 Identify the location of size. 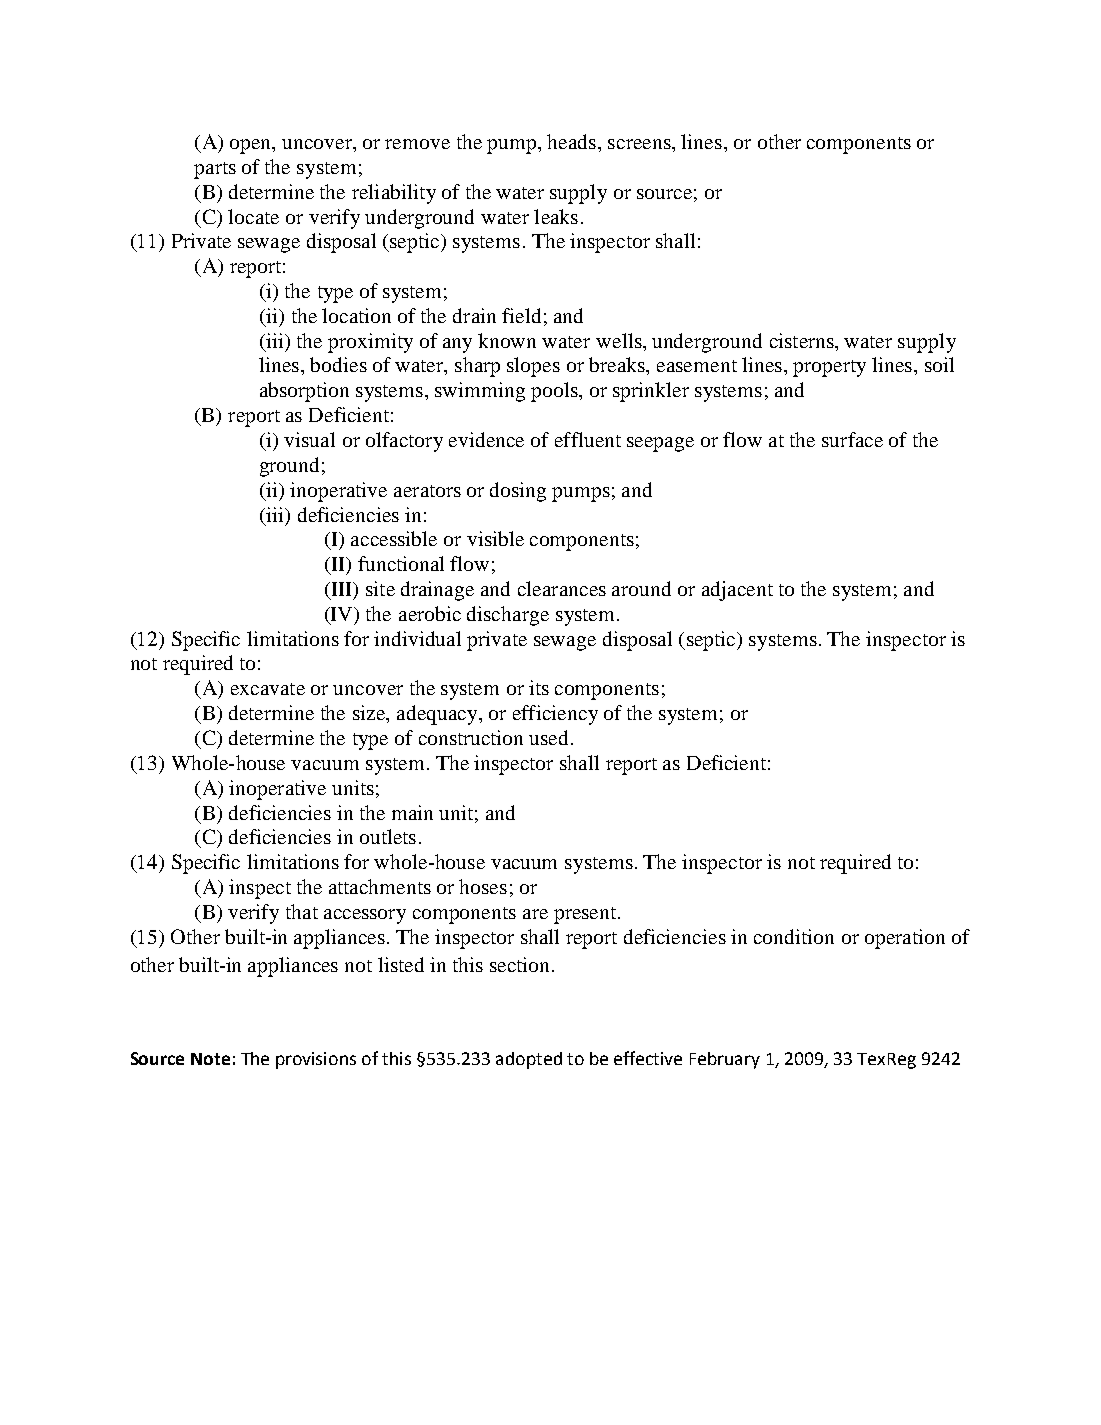
(370, 712).
